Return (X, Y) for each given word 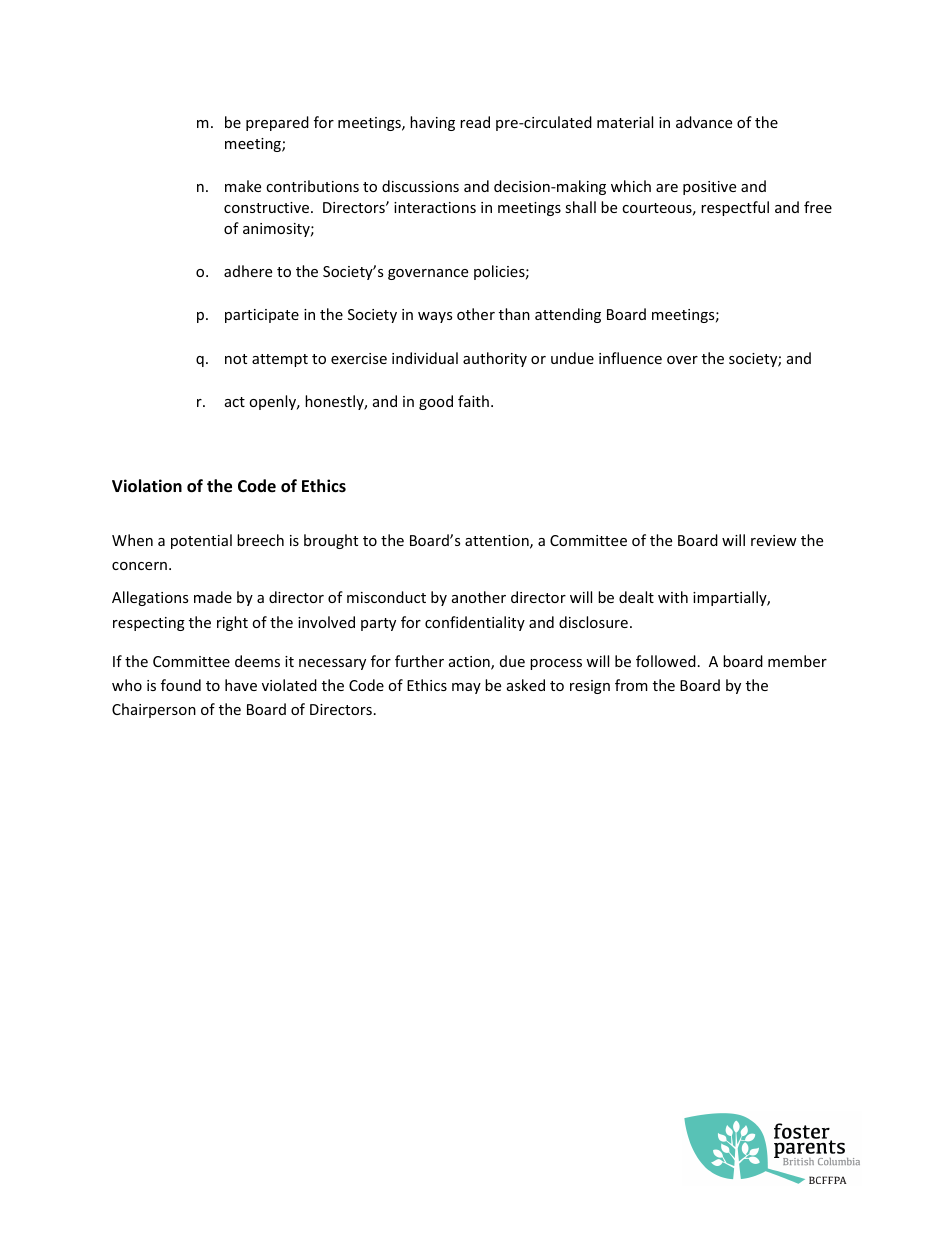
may (466, 688)
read (475, 122)
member (797, 661)
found (181, 685)
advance (704, 122)
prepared (277, 123)
